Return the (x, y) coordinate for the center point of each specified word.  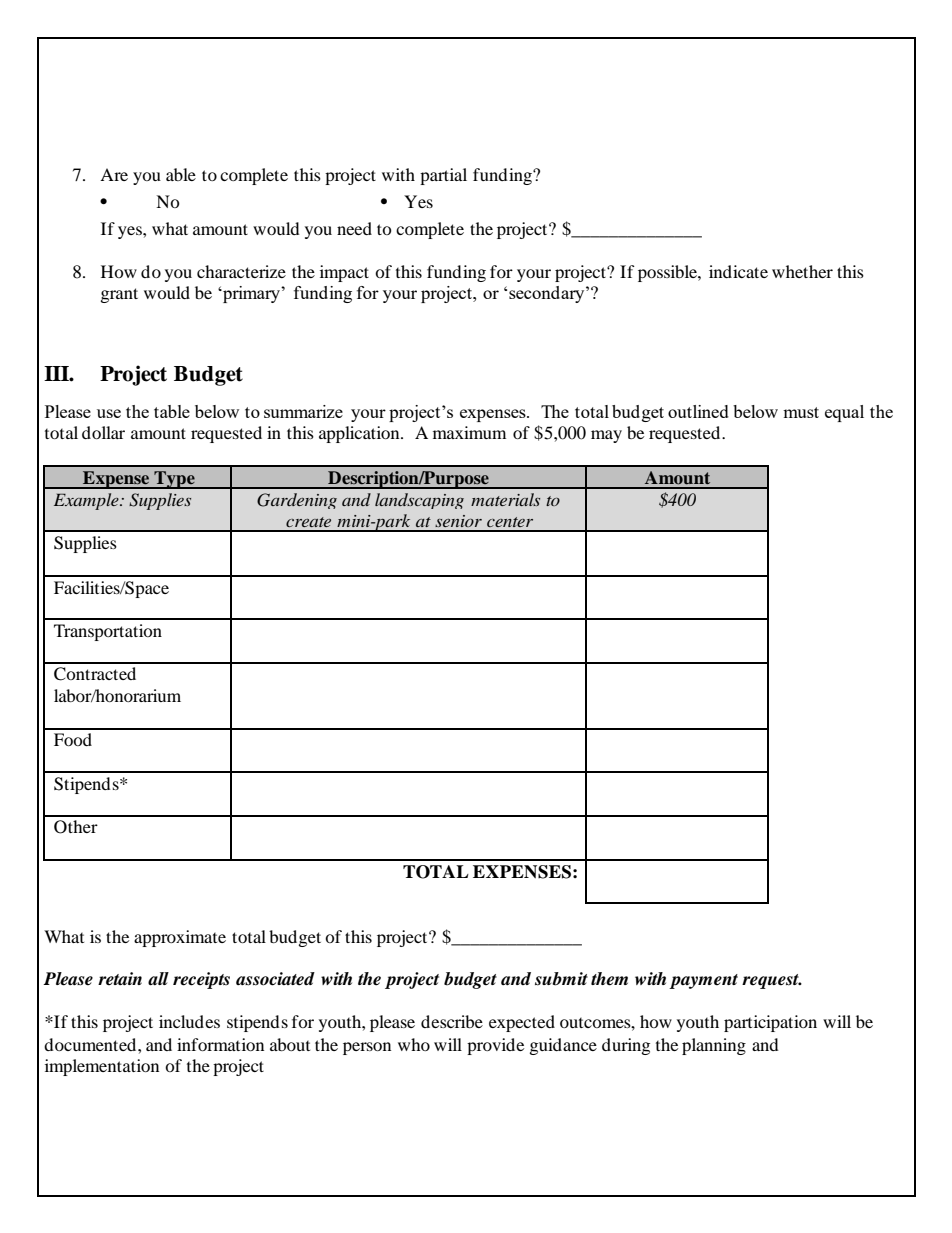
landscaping (419, 501)
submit (561, 979)
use (109, 413)
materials (505, 499)
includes (189, 1021)
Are (114, 174)
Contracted (95, 674)
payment (703, 981)
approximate (180, 938)
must (801, 412)
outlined (698, 411)
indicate (738, 271)
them (609, 979)
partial (443, 176)
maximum (469, 432)
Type (174, 480)
